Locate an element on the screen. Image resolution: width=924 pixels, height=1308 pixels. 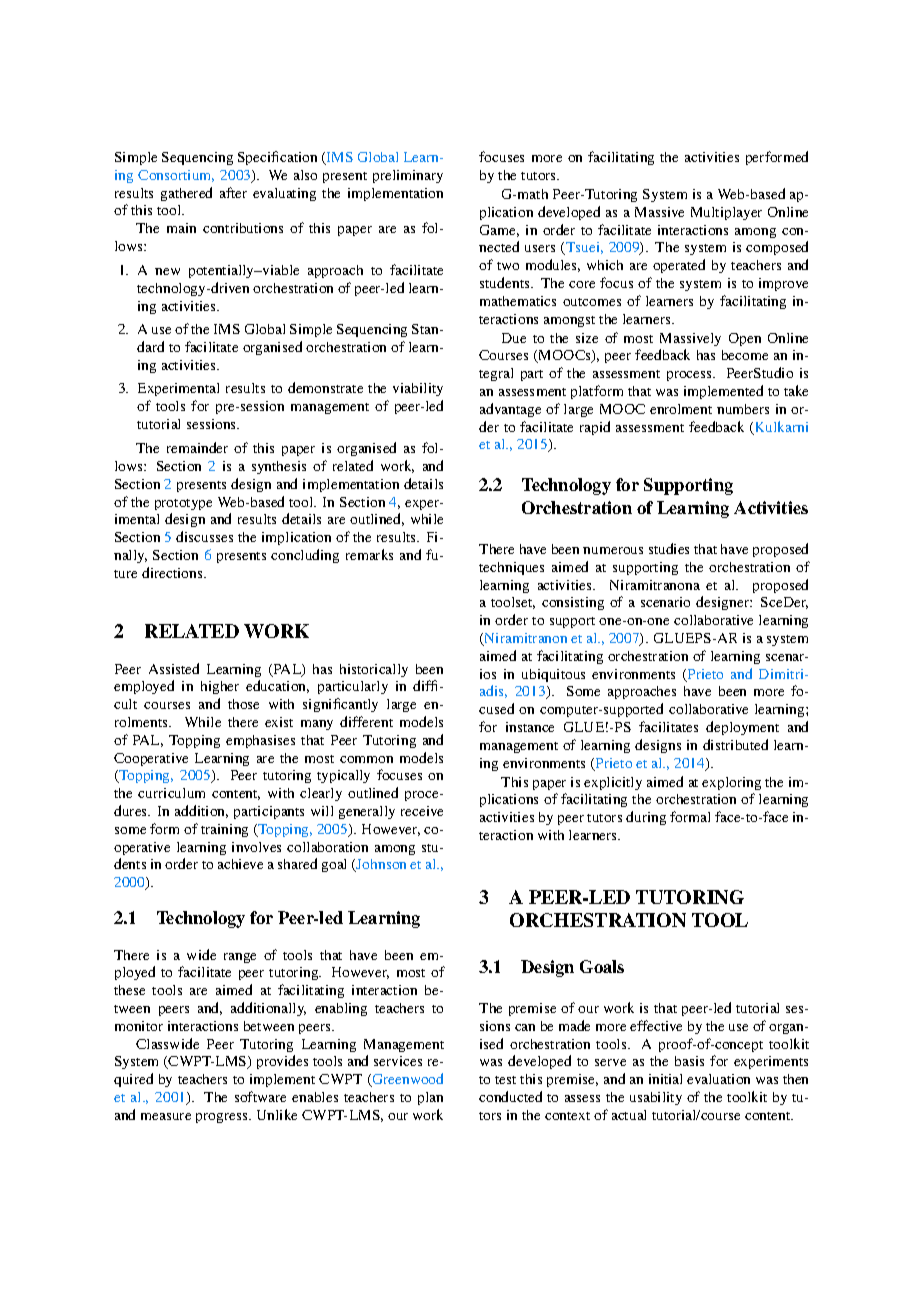
progress is located at coordinates (223, 1118).
